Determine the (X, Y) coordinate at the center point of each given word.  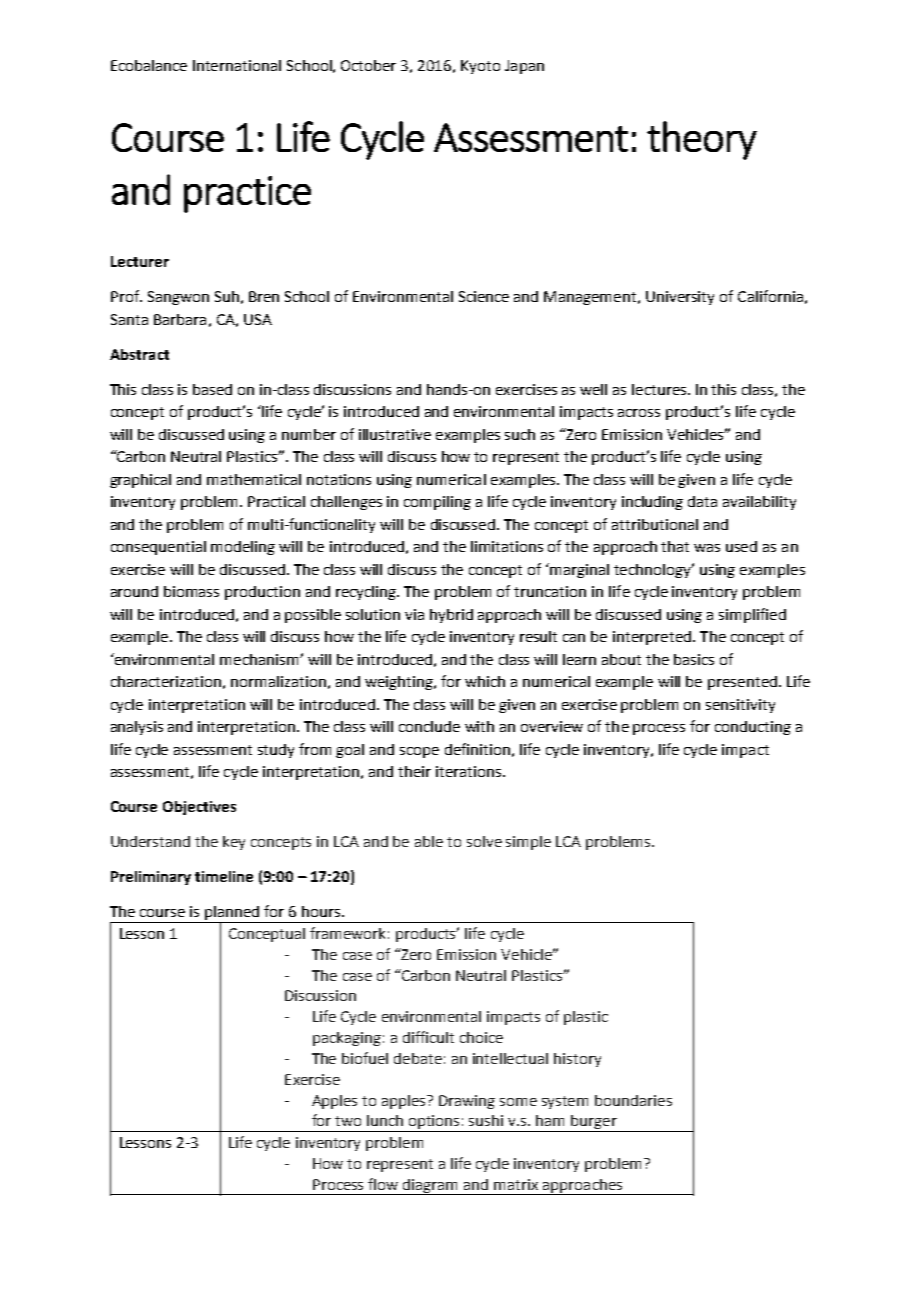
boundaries (633, 1100)
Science (484, 296)
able (429, 841)
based (212, 389)
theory (702, 140)
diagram (431, 1187)
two (348, 1121)
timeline (224, 876)
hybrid (451, 616)
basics (694, 659)
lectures (660, 389)
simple (528, 843)
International (237, 65)
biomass (191, 591)
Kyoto (480, 67)
